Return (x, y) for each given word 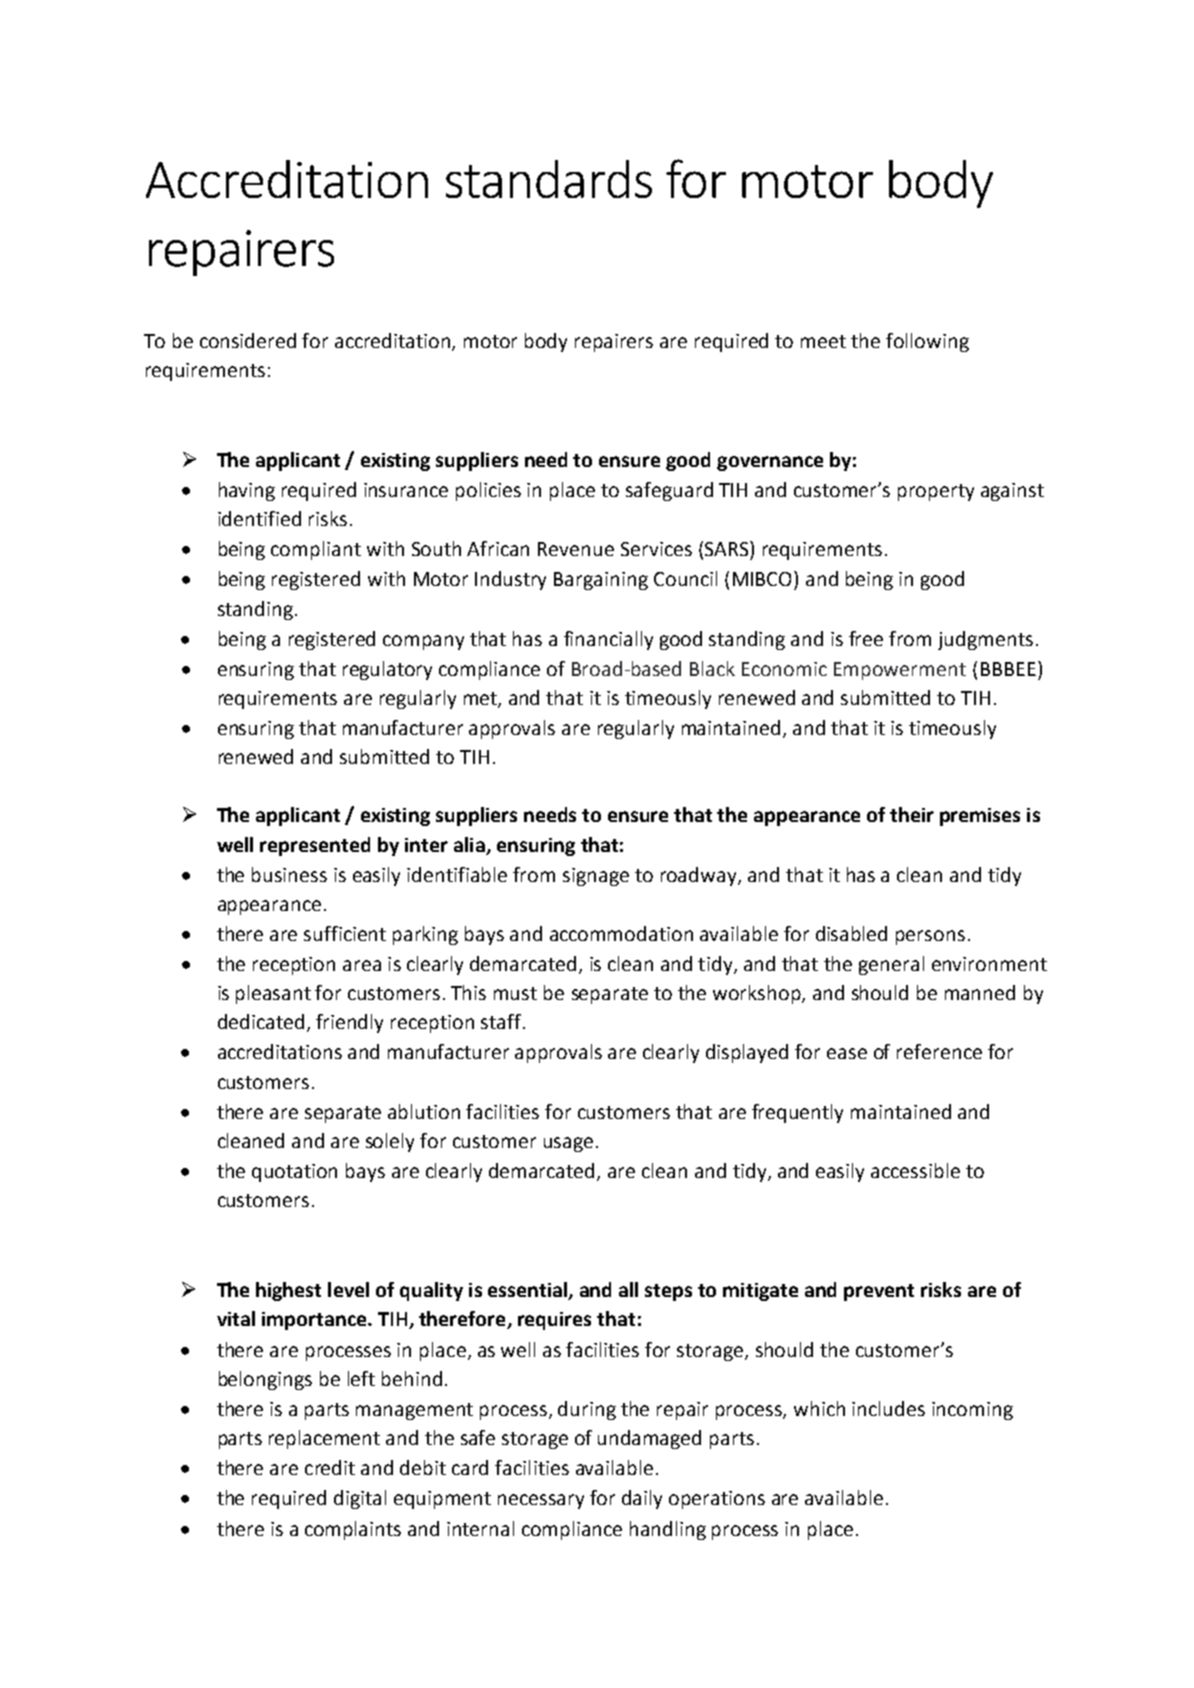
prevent (879, 1292)
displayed (747, 1053)
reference (939, 1051)
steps (668, 1292)
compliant (316, 550)
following (927, 342)
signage (596, 877)
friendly (349, 1023)
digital (360, 1499)
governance (770, 463)
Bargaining (601, 581)
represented (315, 846)
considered (248, 340)
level (348, 1289)
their (912, 814)
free (866, 638)
